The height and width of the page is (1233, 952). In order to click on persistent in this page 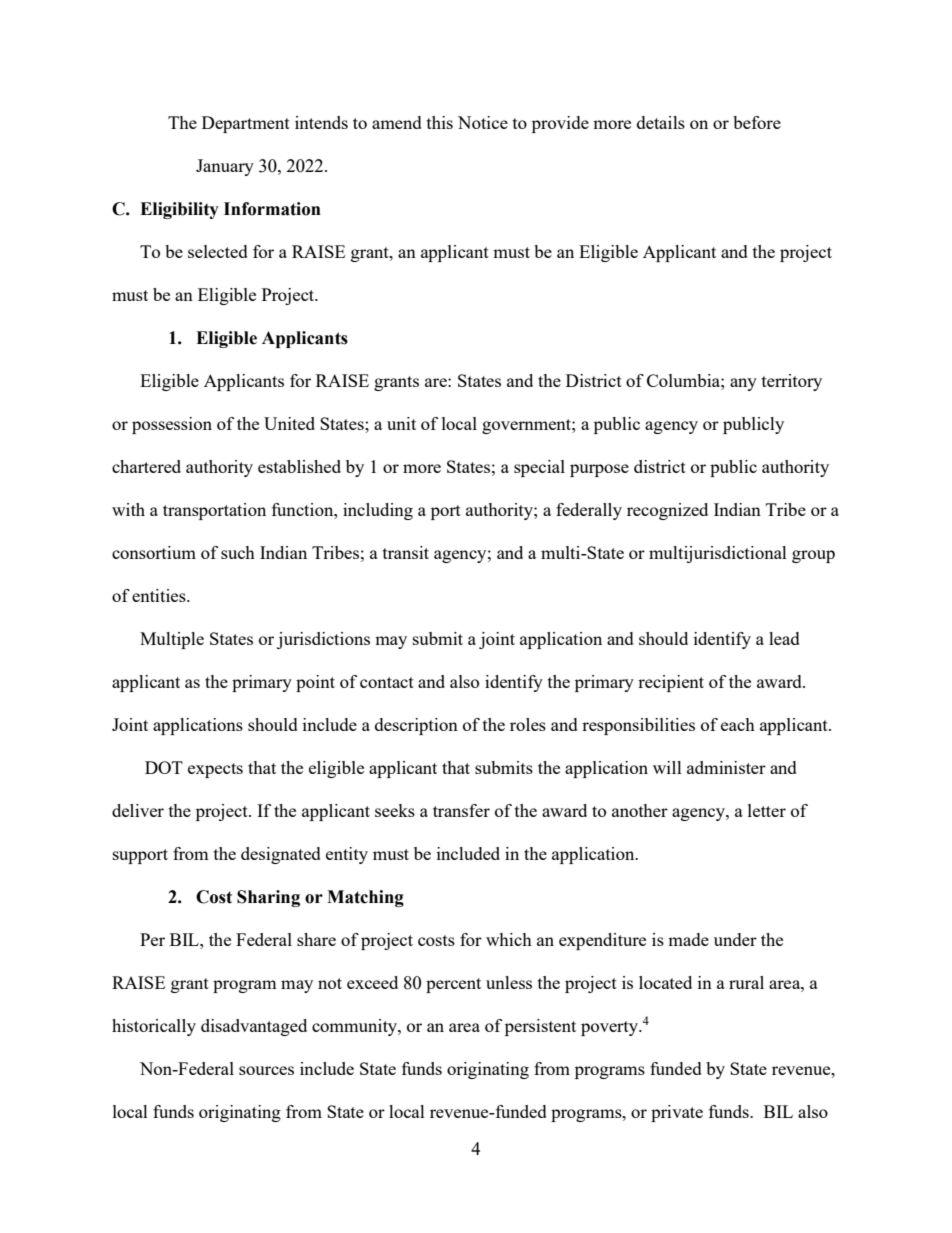, I will do `click(540, 1027)`.
